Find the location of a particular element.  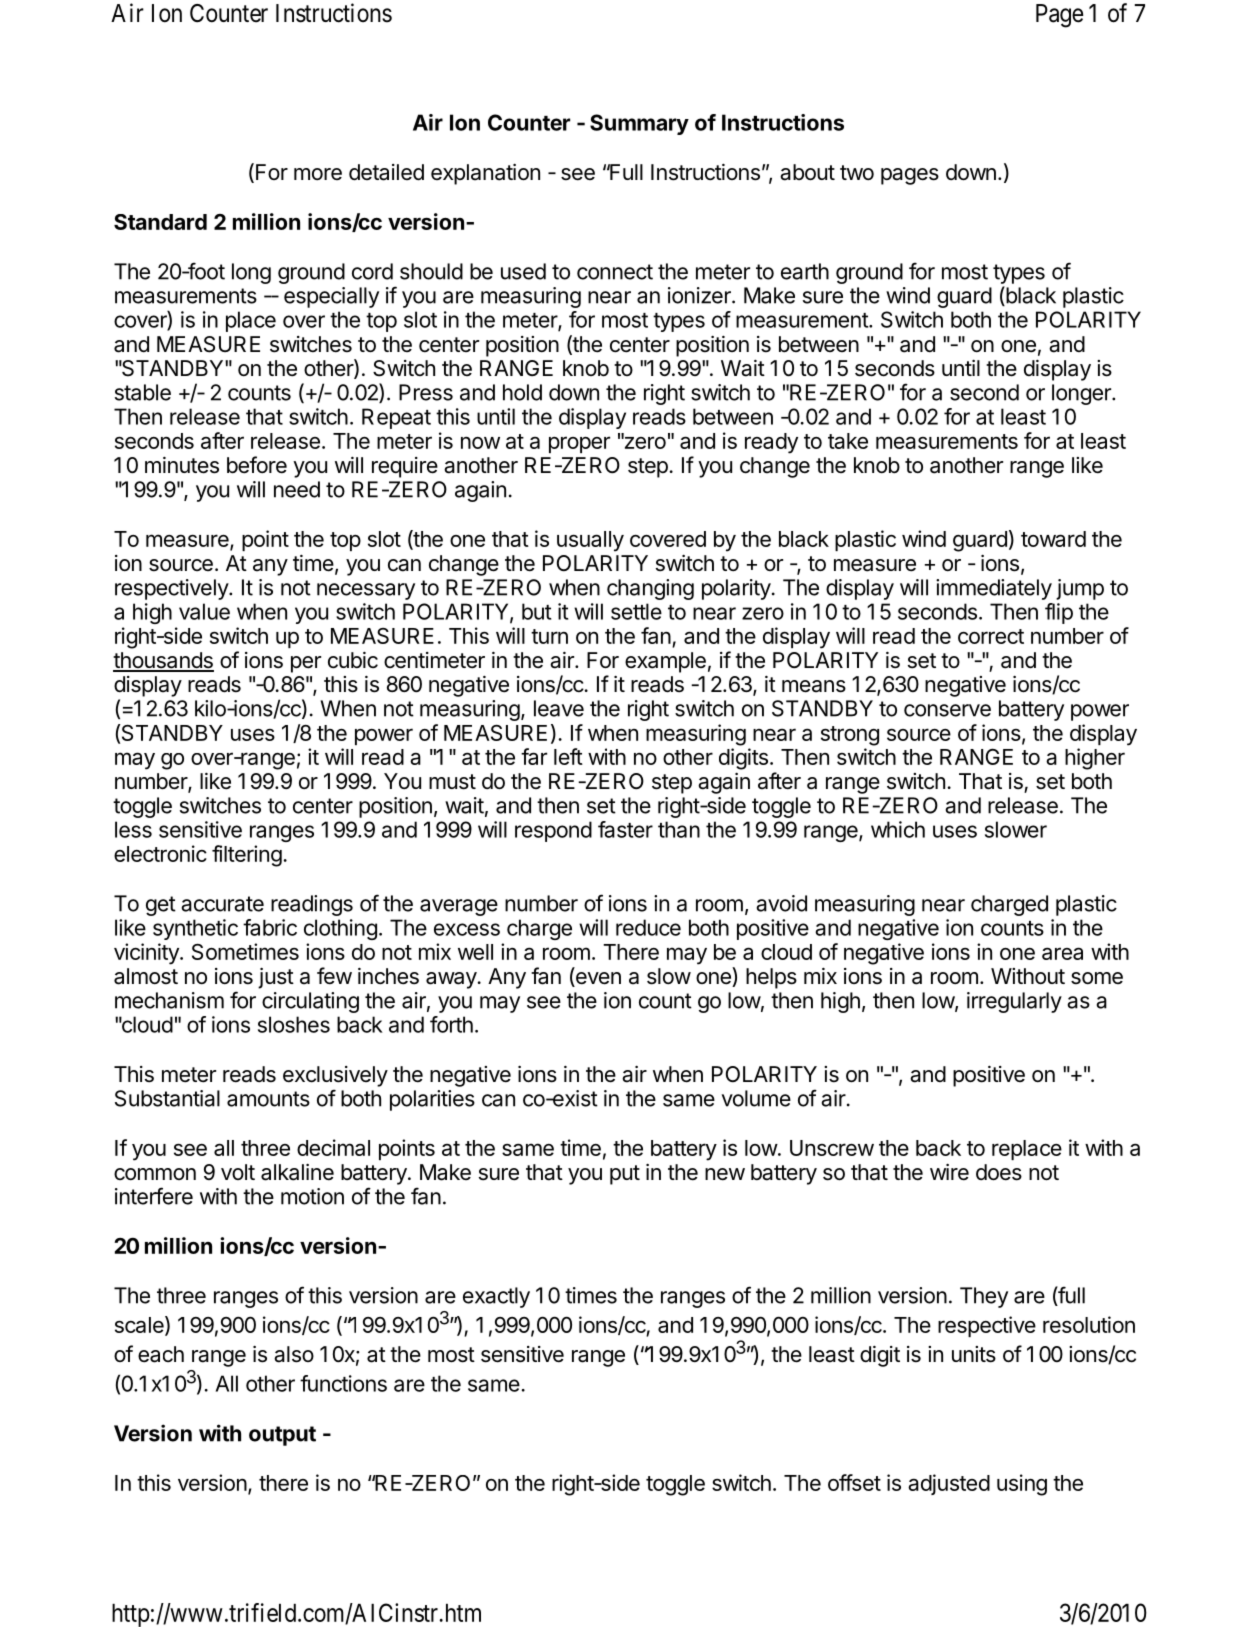

amounts is located at coordinates (268, 1099).
